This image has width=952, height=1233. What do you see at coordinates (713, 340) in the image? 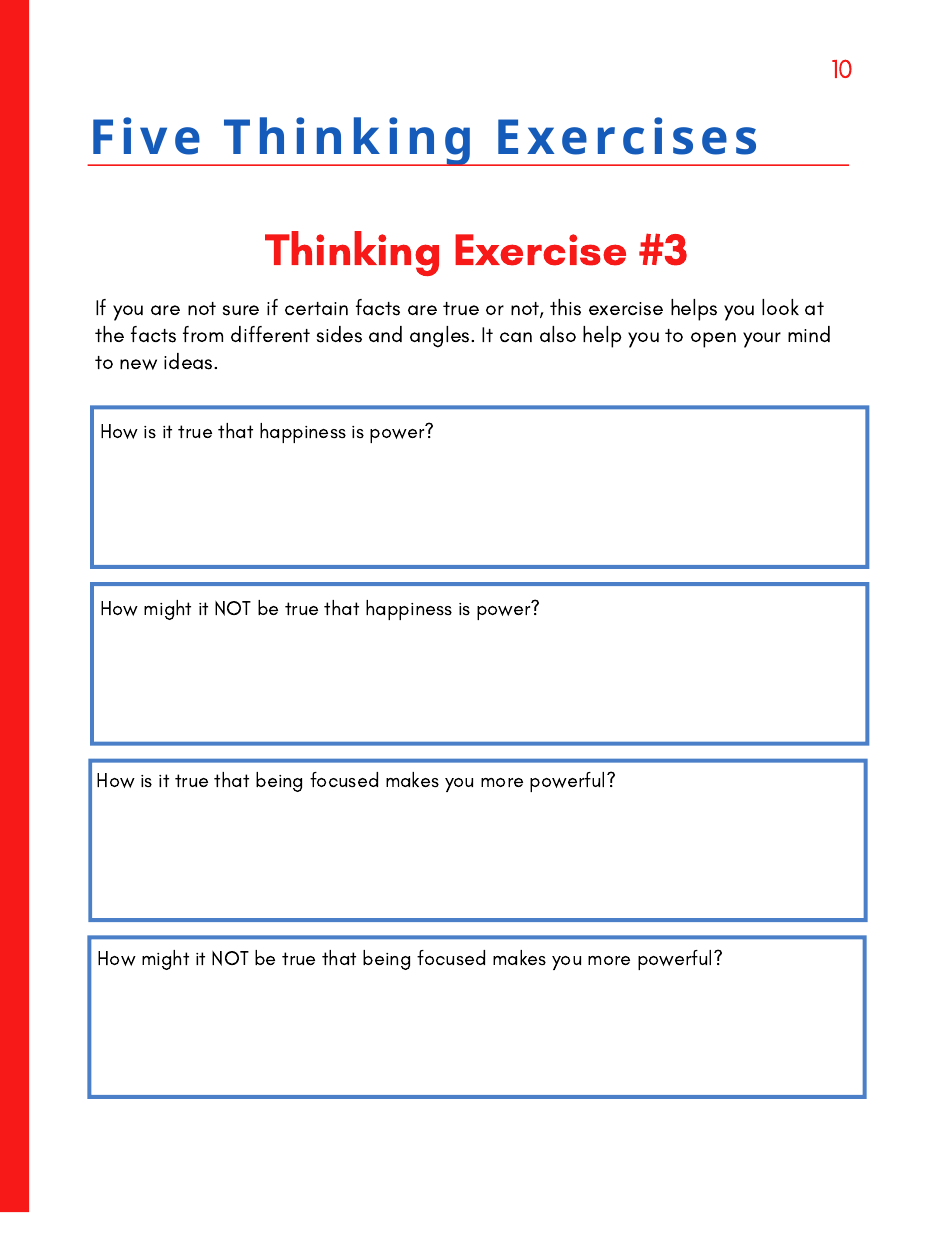
I see `open` at bounding box center [713, 340].
